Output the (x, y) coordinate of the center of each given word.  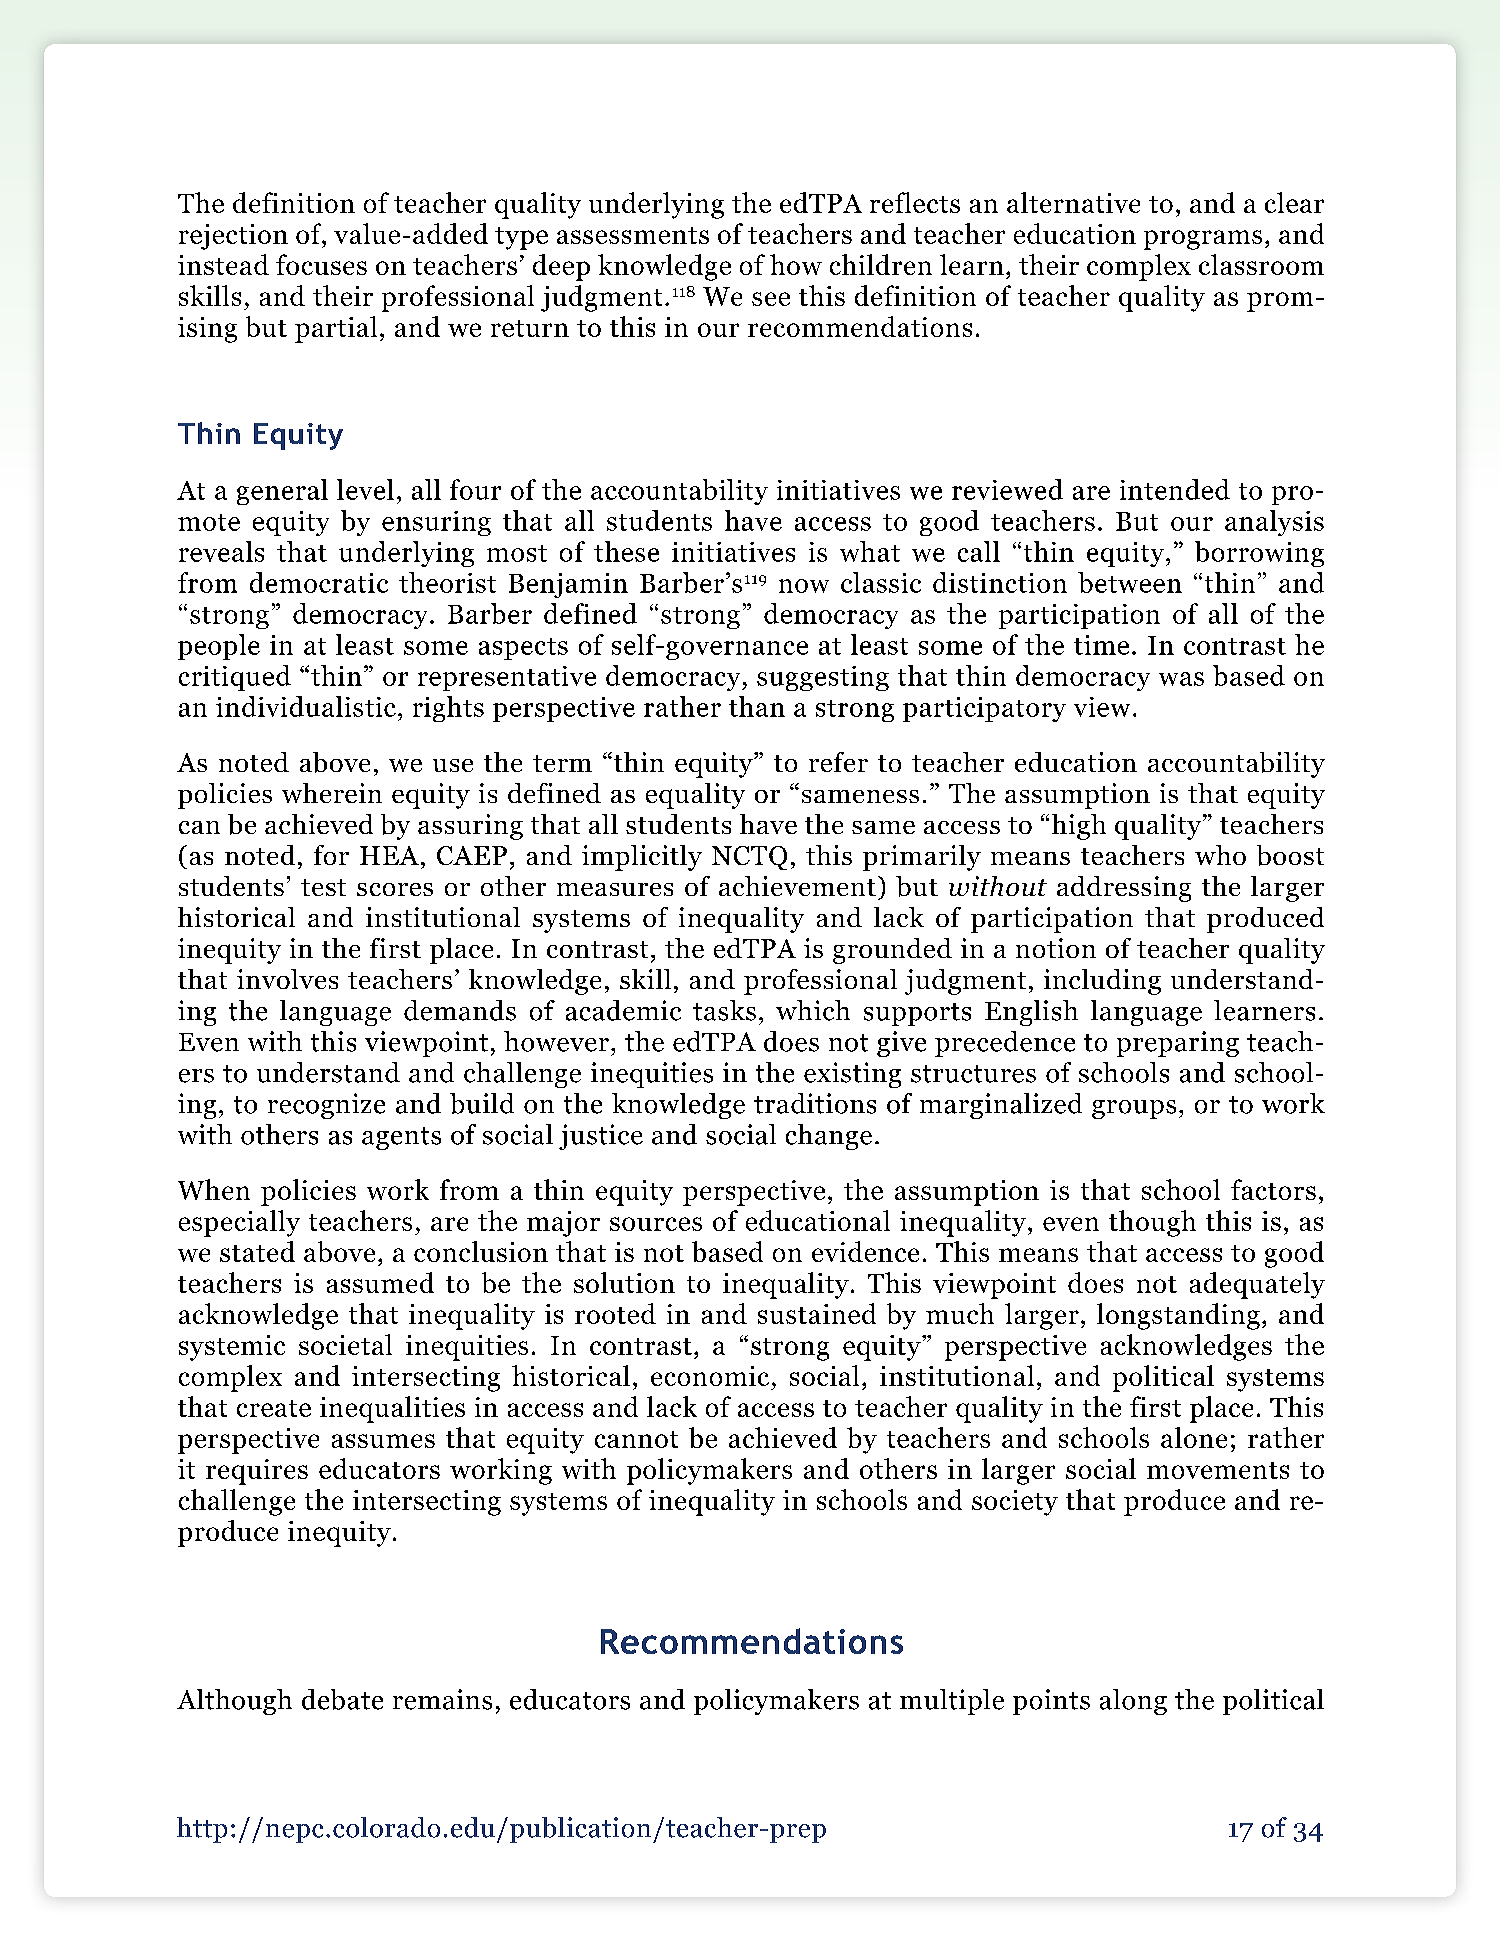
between (1130, 582)
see (771, 299)
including (1102, 982)
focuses (321, 264)
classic (881, 582)
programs (1203, 240)
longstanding (1178, 1316)
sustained (817, 1313)
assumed (380, 1282)
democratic (319, 582)
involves (287, 979)
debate (342, 1699)
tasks (724, 1010)
